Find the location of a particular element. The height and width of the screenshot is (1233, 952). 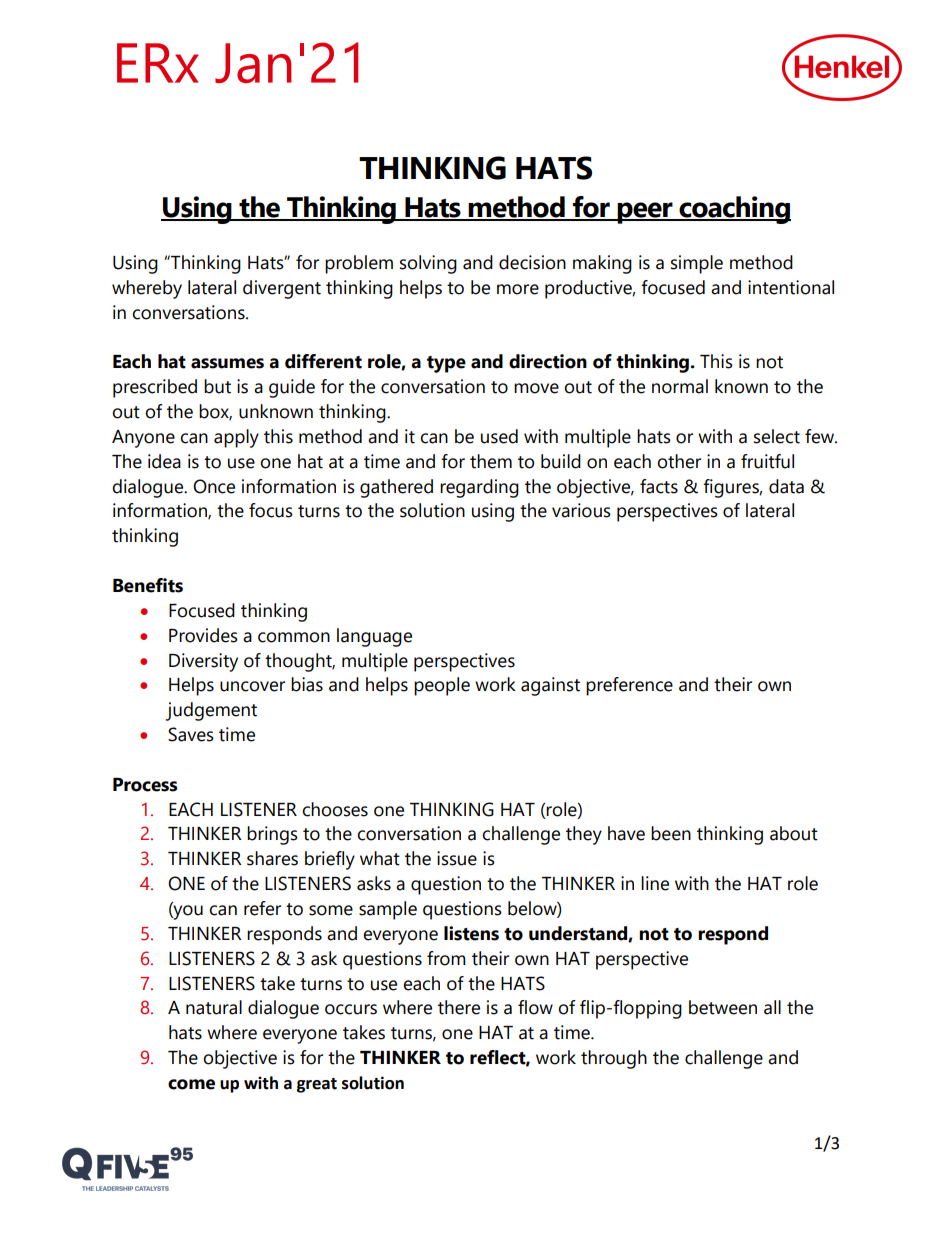

against is located at coordinates (550, 686).
